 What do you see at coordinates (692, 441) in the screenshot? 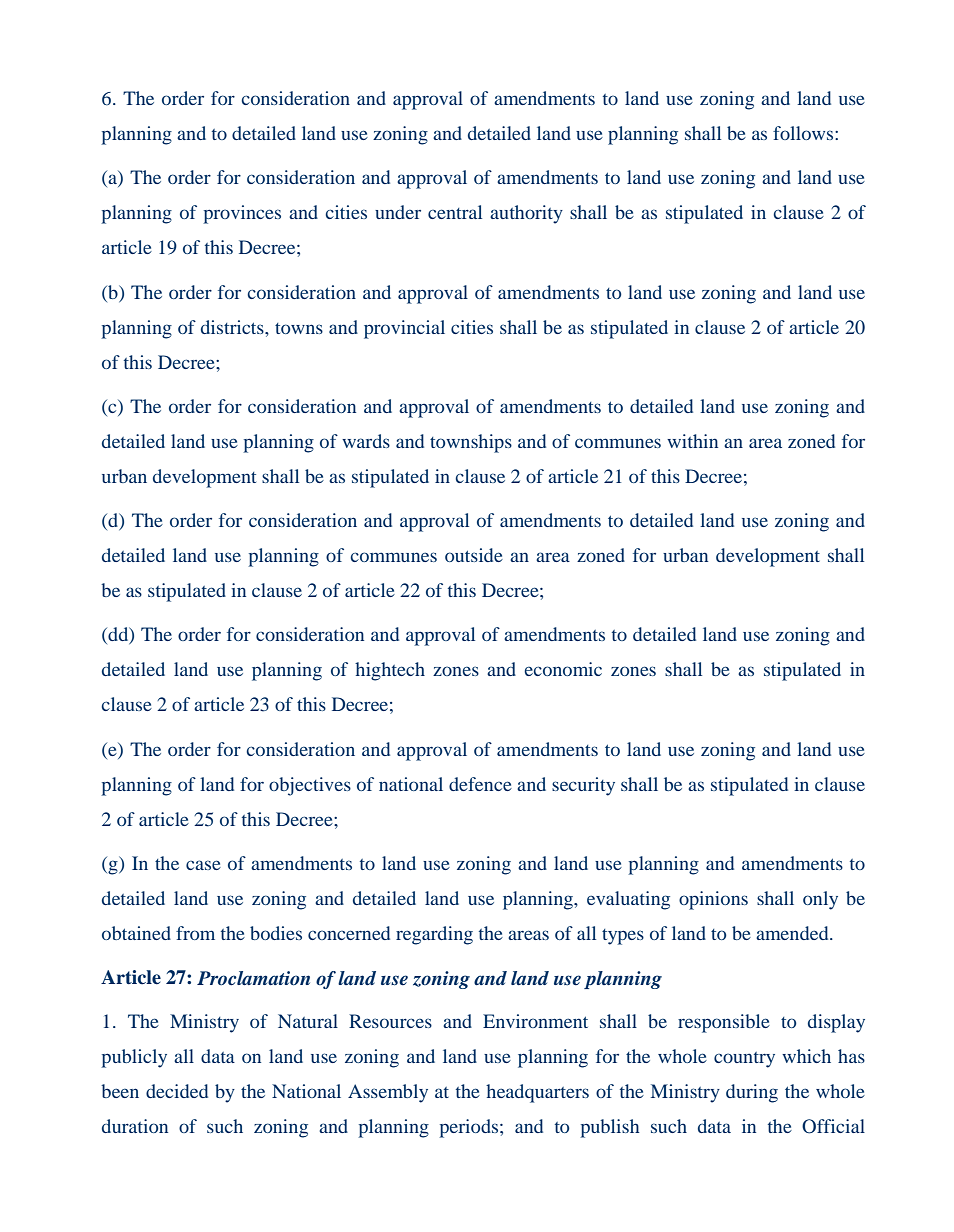
I see `within` at bounding box center [692, 441].
